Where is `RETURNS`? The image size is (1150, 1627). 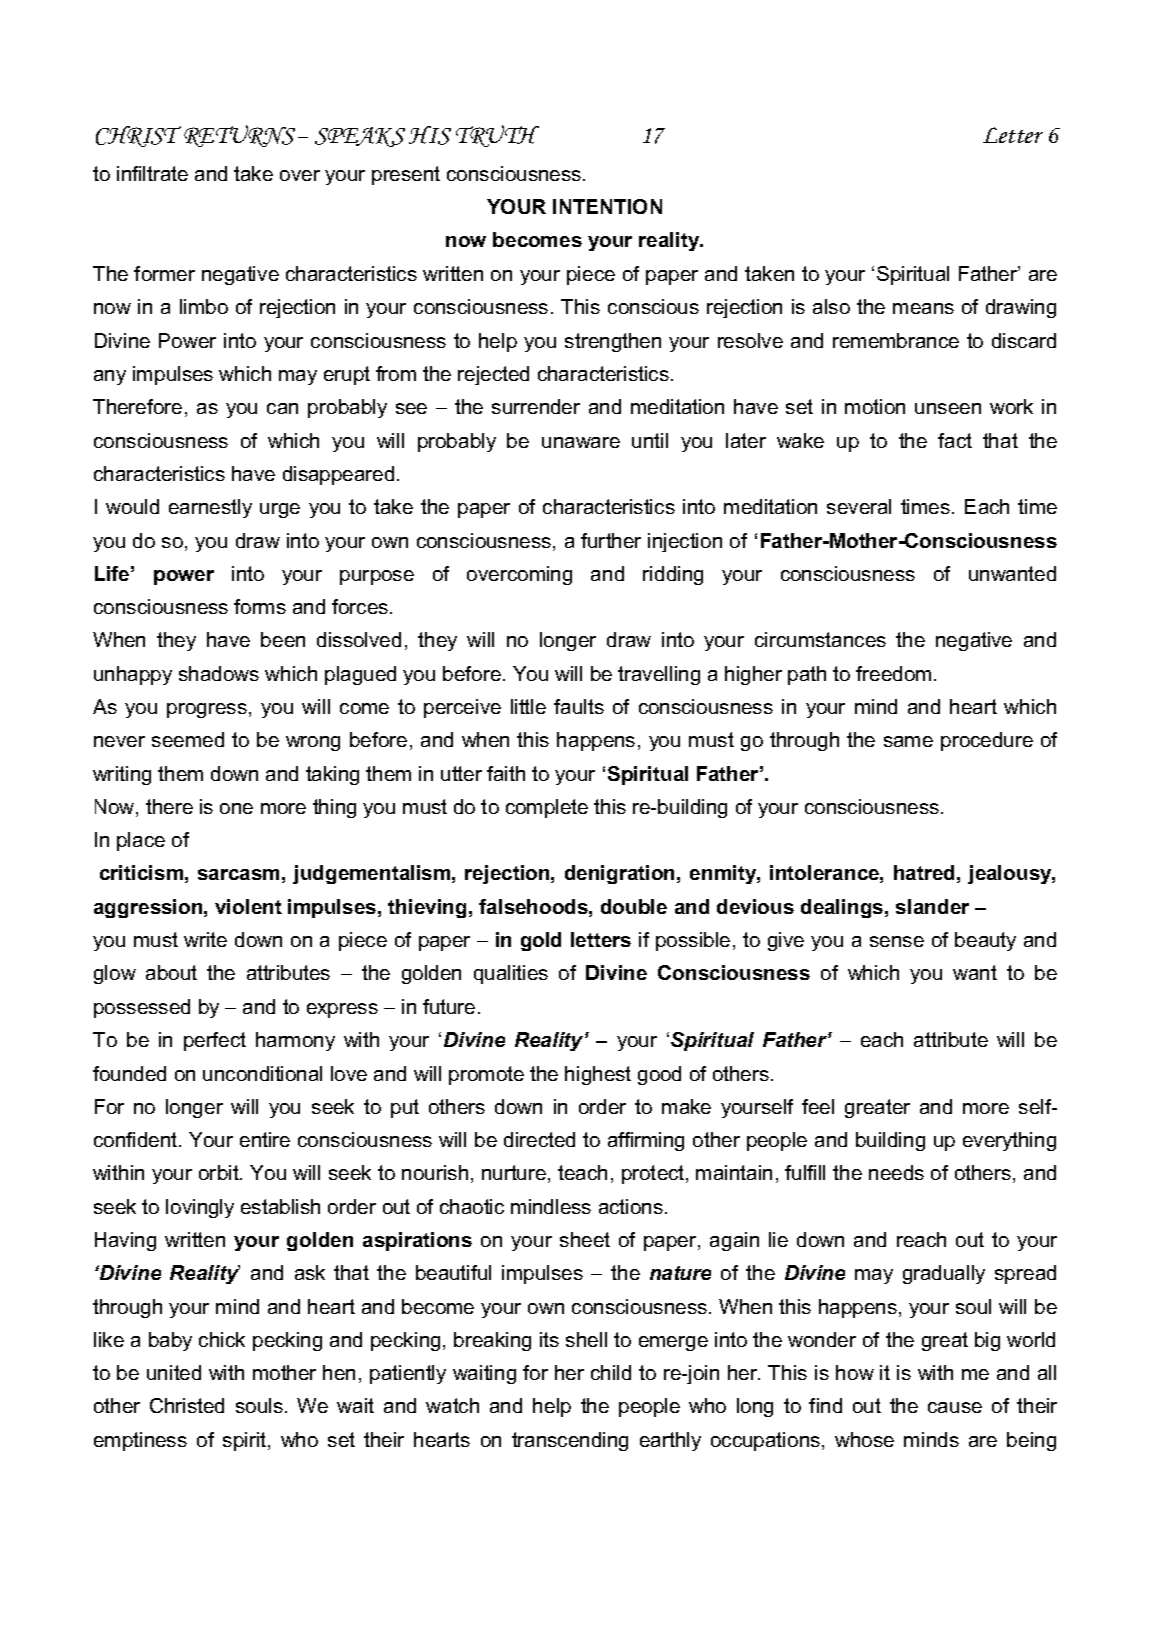
RETURNS is located at coordinates (239, 136).
